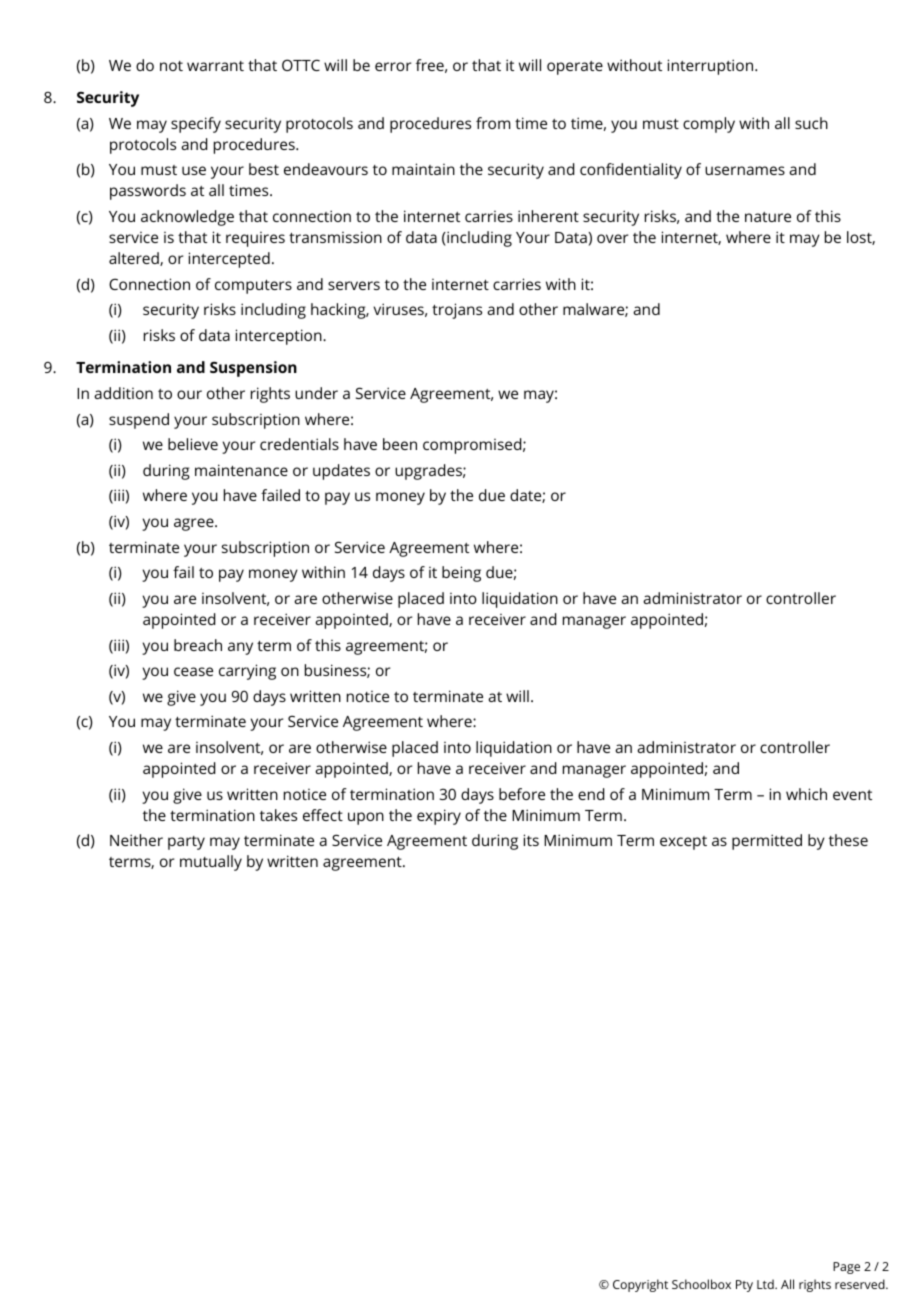 The width and height of the screenshot is (924, 1308). I want to click on such, so click(811, 123).
